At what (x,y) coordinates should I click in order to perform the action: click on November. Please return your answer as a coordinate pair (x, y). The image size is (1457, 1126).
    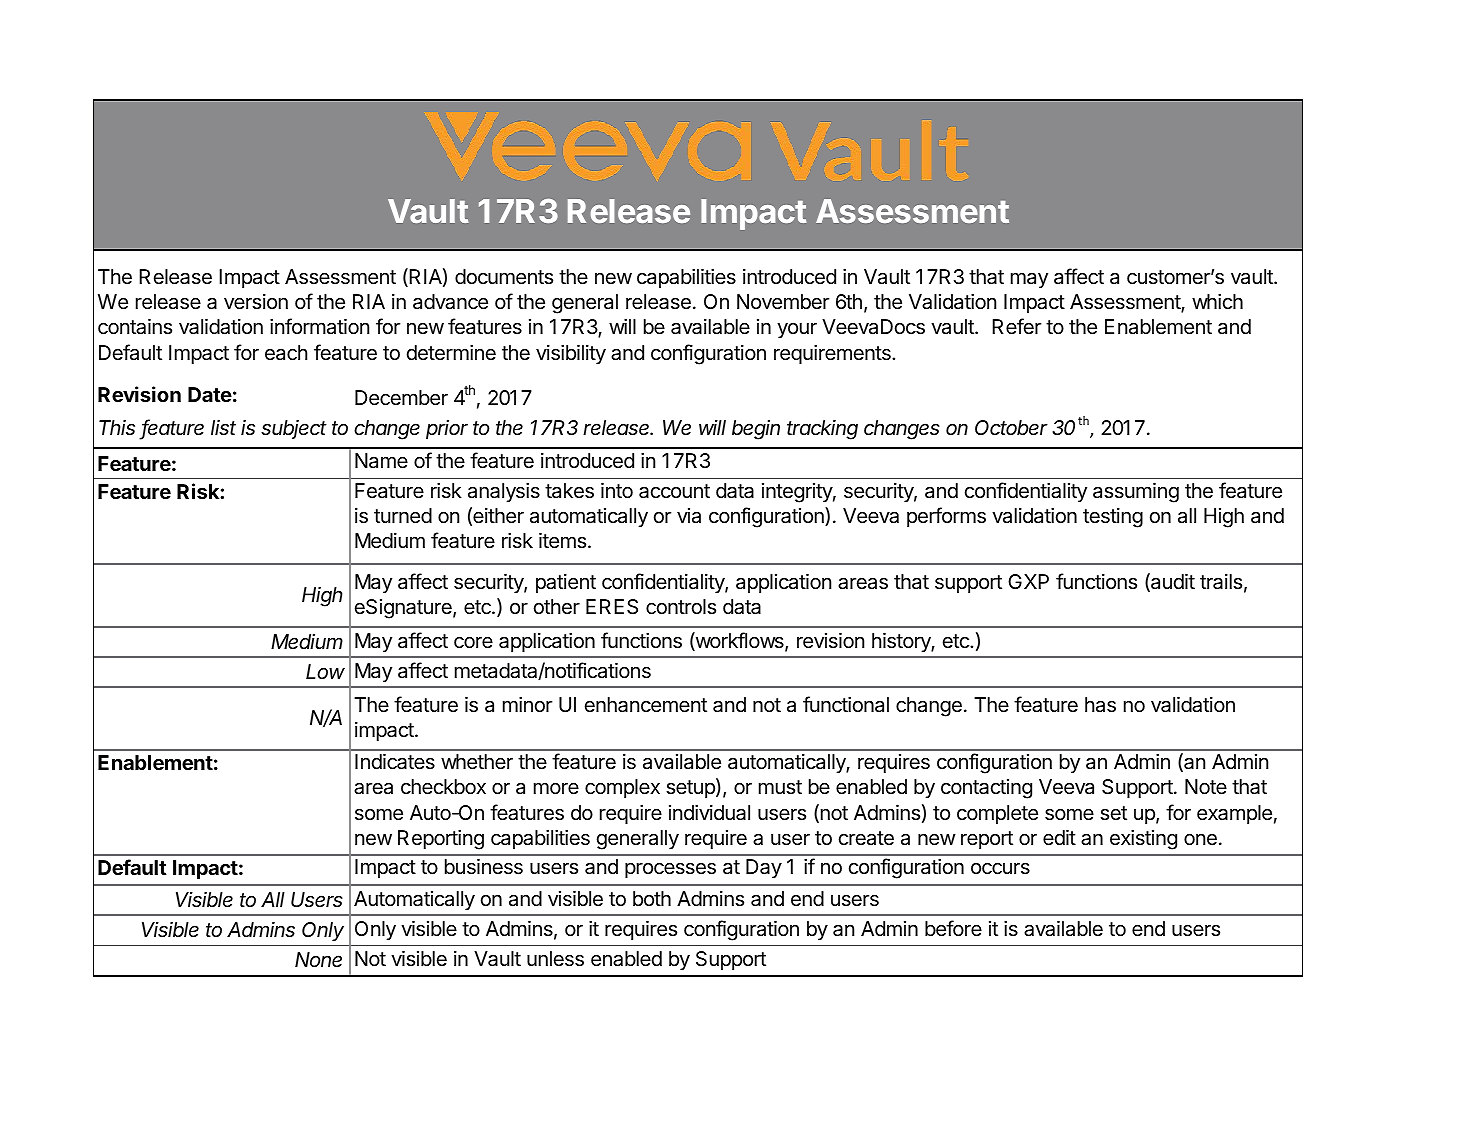
    Looking at the image, I should click on (783, 302).
